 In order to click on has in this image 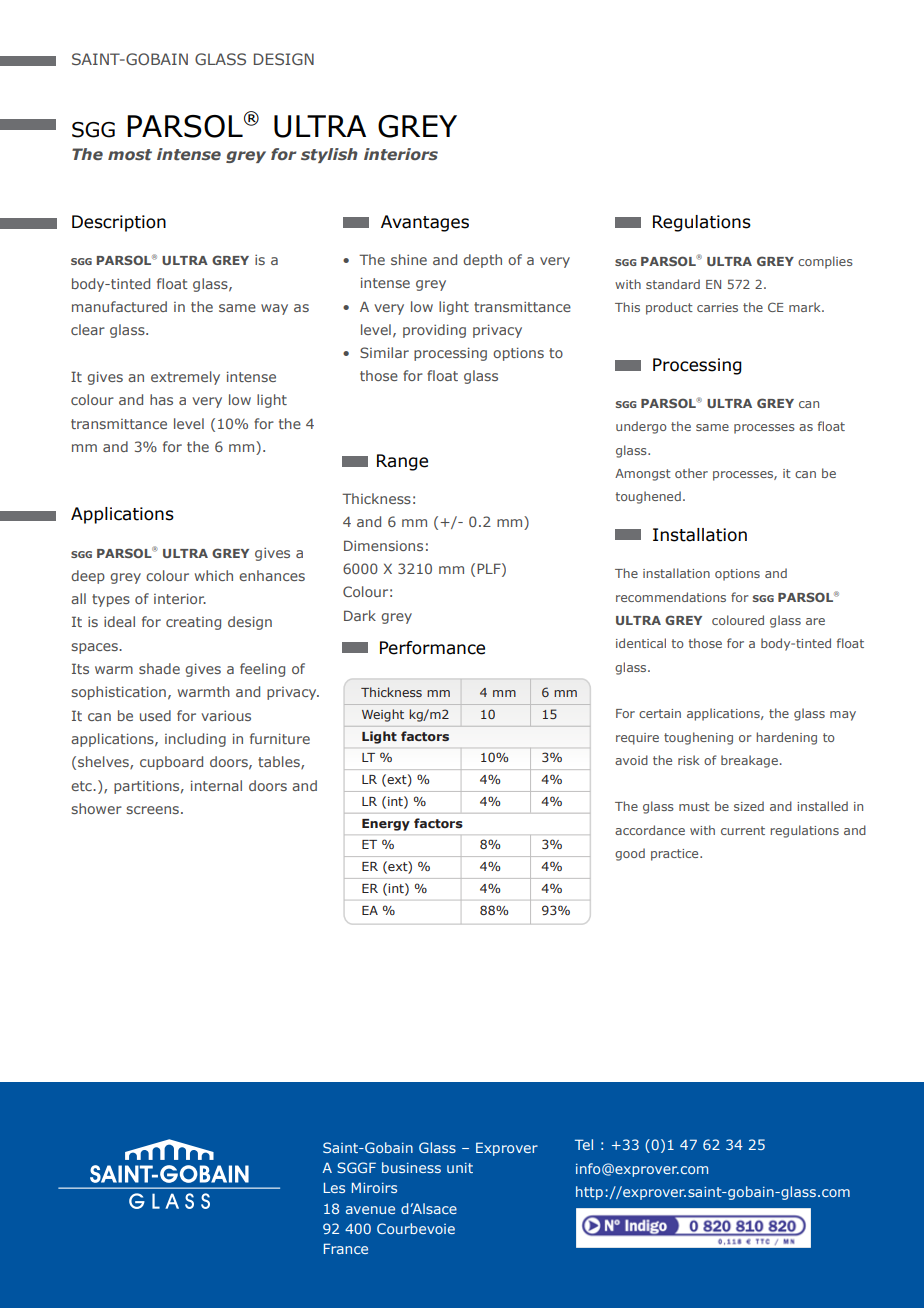, I will do `click(161, 399)`.
